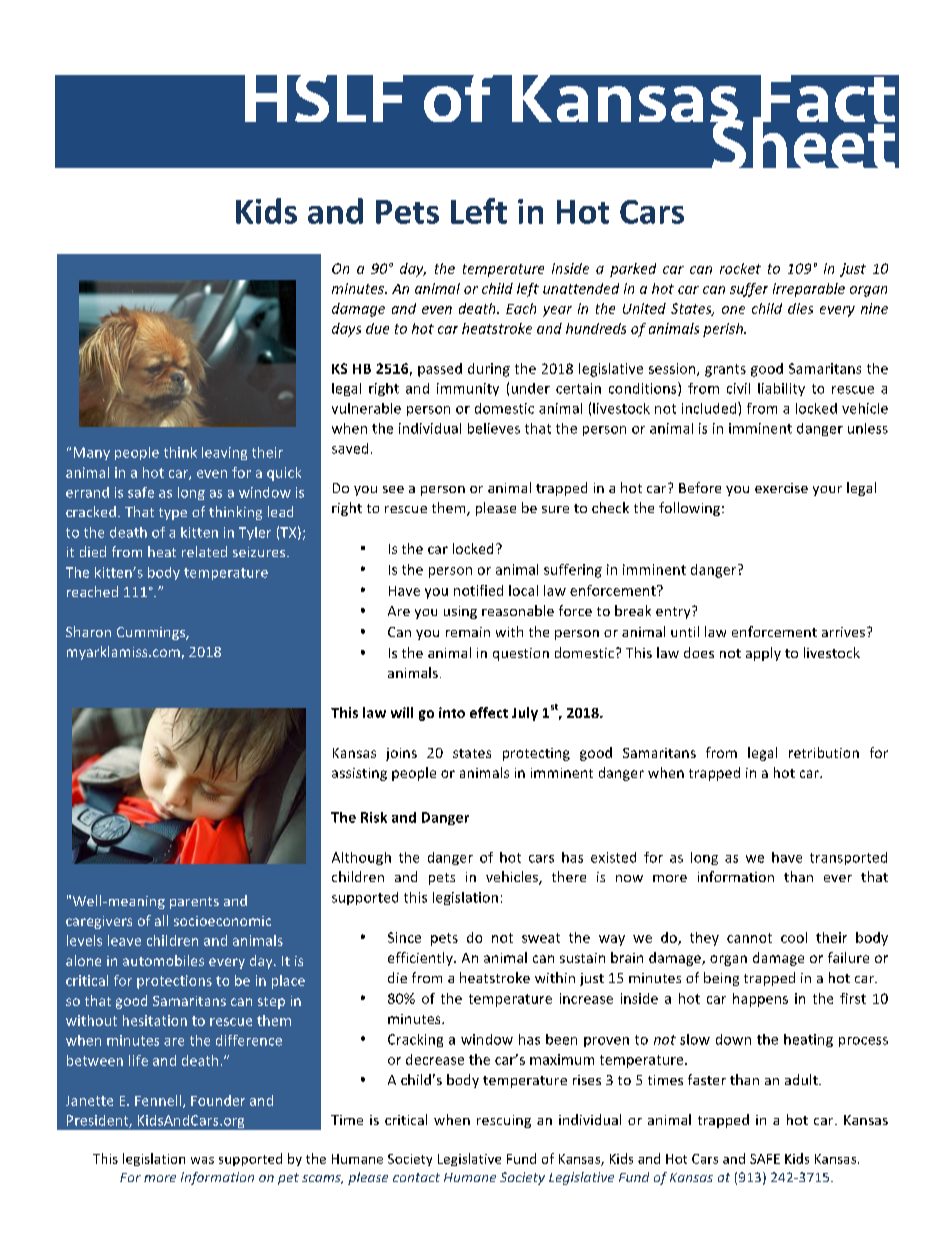 This page has height=1233, width=952. Describe the element at coordinates (802, 1079) in the page. I see `adult` at that location.
